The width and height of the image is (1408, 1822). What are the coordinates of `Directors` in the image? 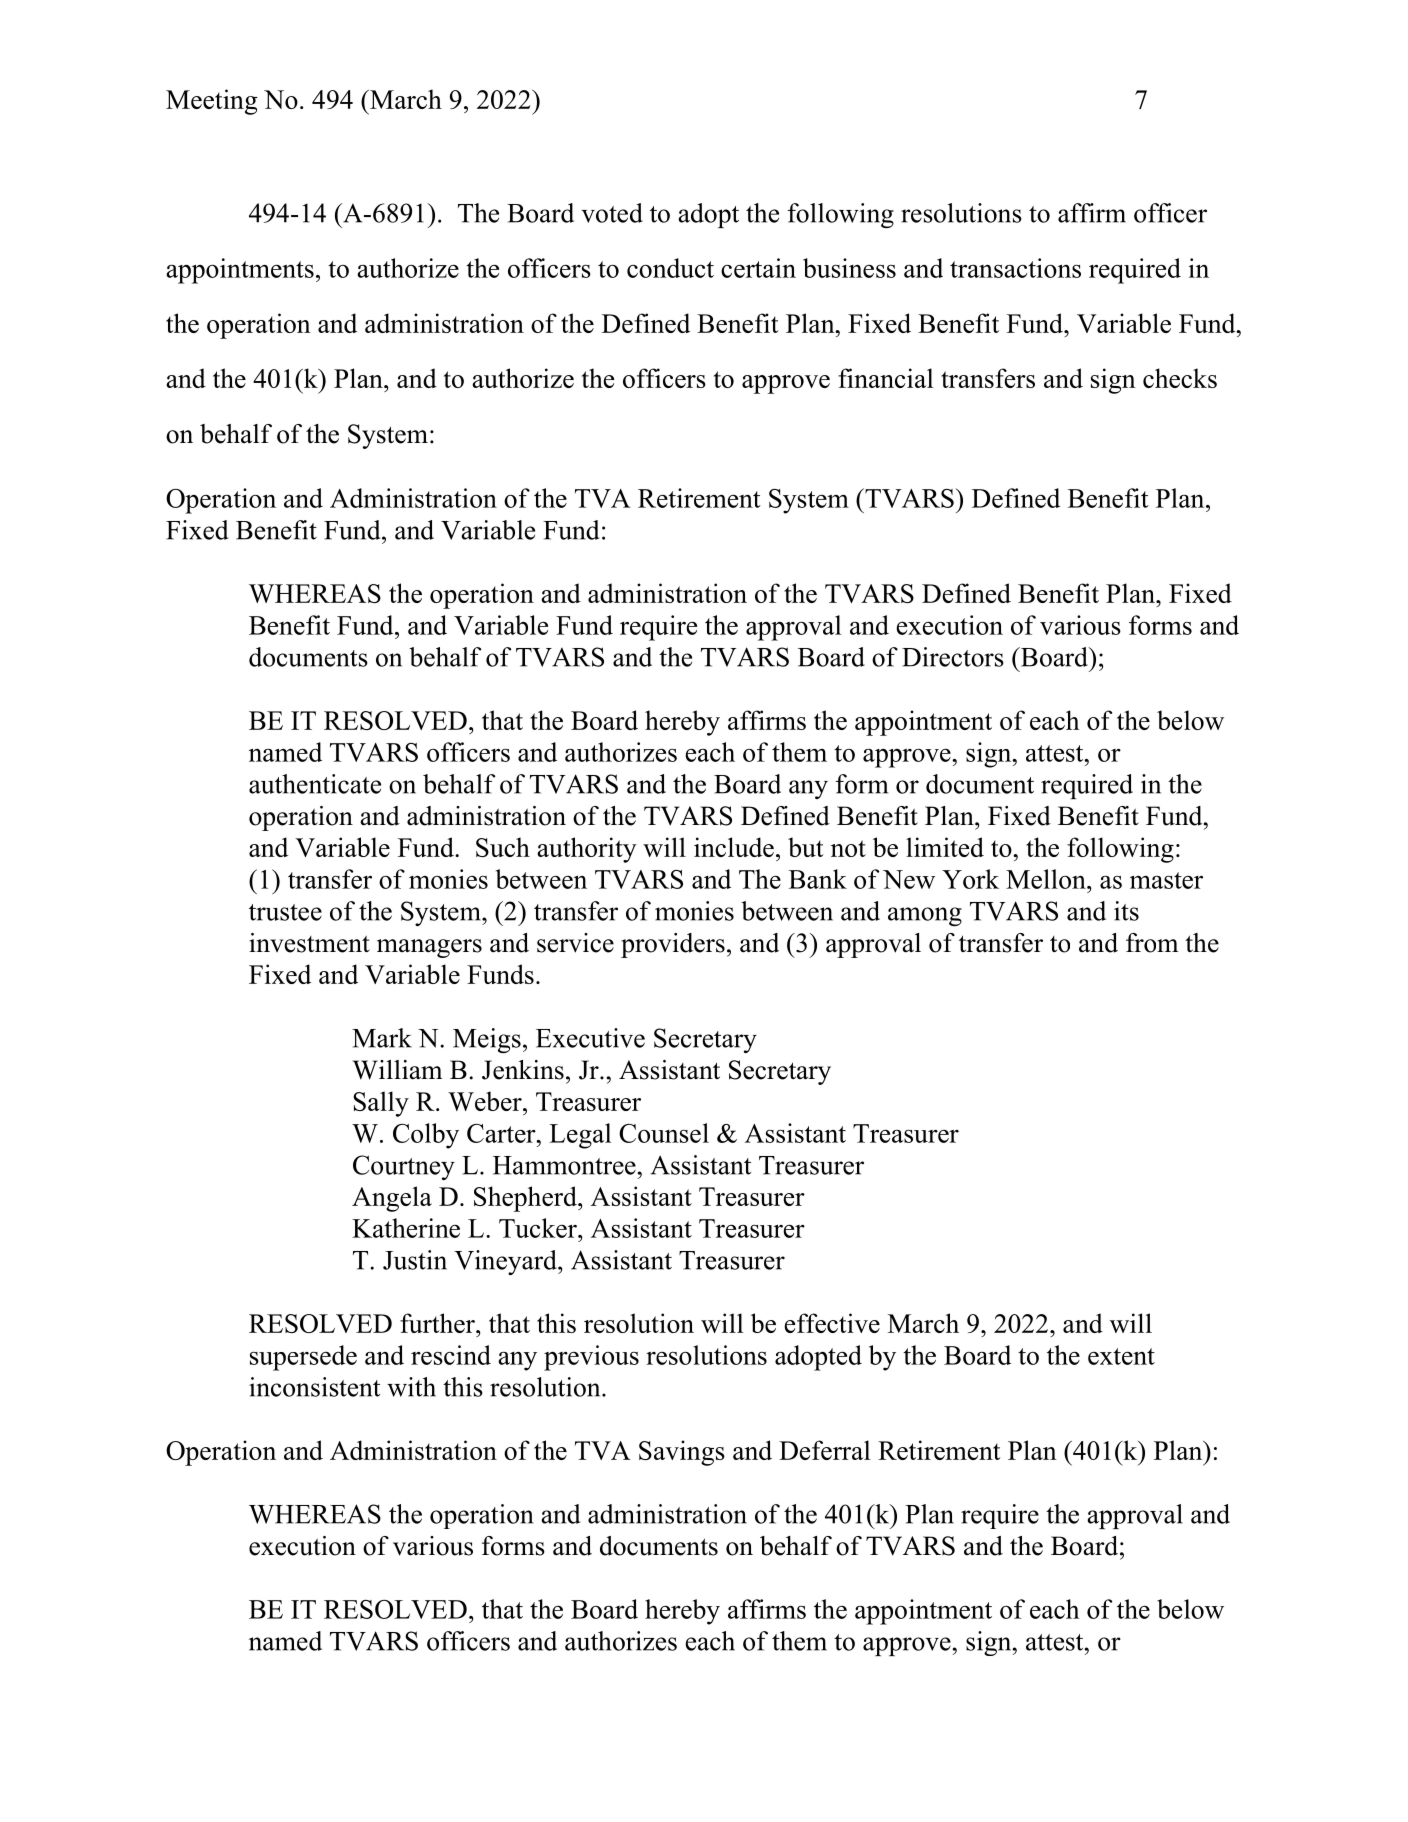 It's located at (953, 657).
